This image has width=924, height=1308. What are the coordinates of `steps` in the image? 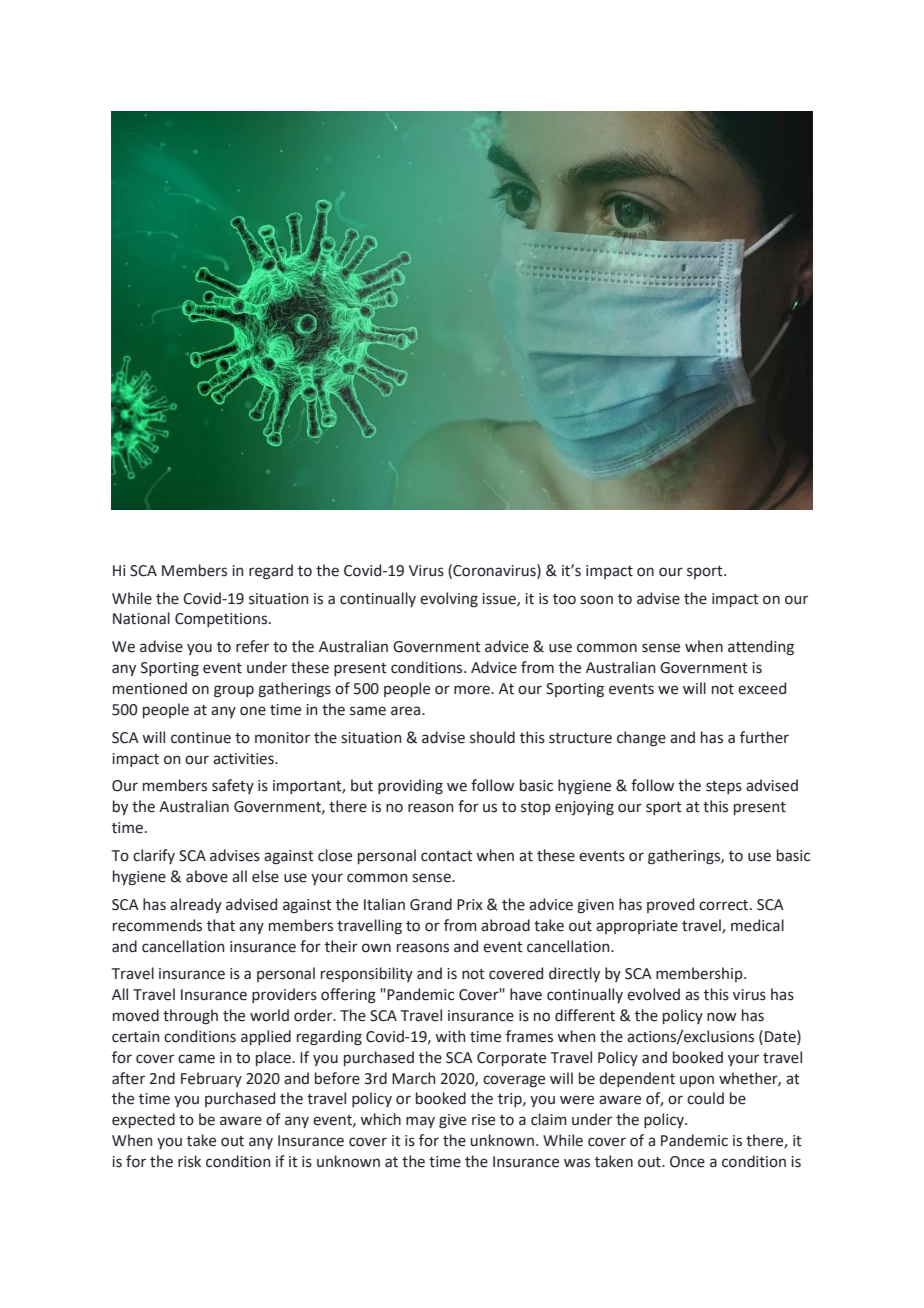 It's located at (724, 787).
